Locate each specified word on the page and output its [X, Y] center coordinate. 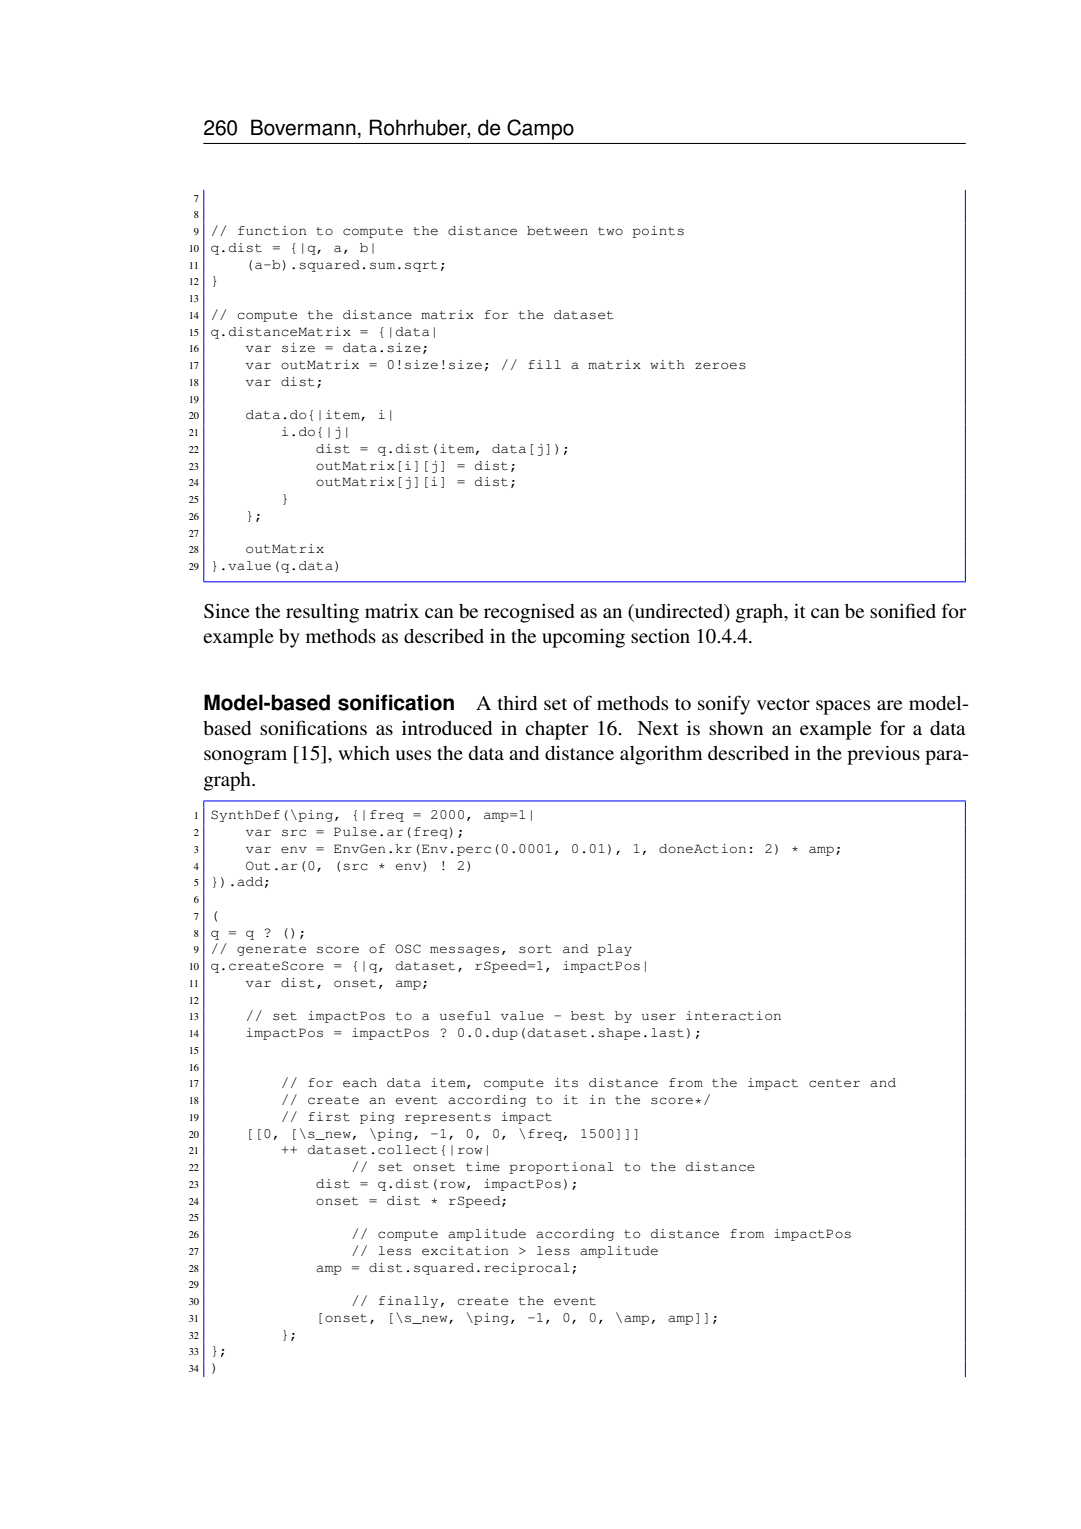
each [360, 1083]
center [834, 1083]
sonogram [245, 757]
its [566, 1083]
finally [408, 1302]
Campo [540, 129]
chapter [557, 730]
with [667, 365]
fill [544, 364]
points [658, 232]
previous [883, 755]
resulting [322, 613]
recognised [529, 613]
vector [783, 704]
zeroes [720, 366]
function [272, 231]
